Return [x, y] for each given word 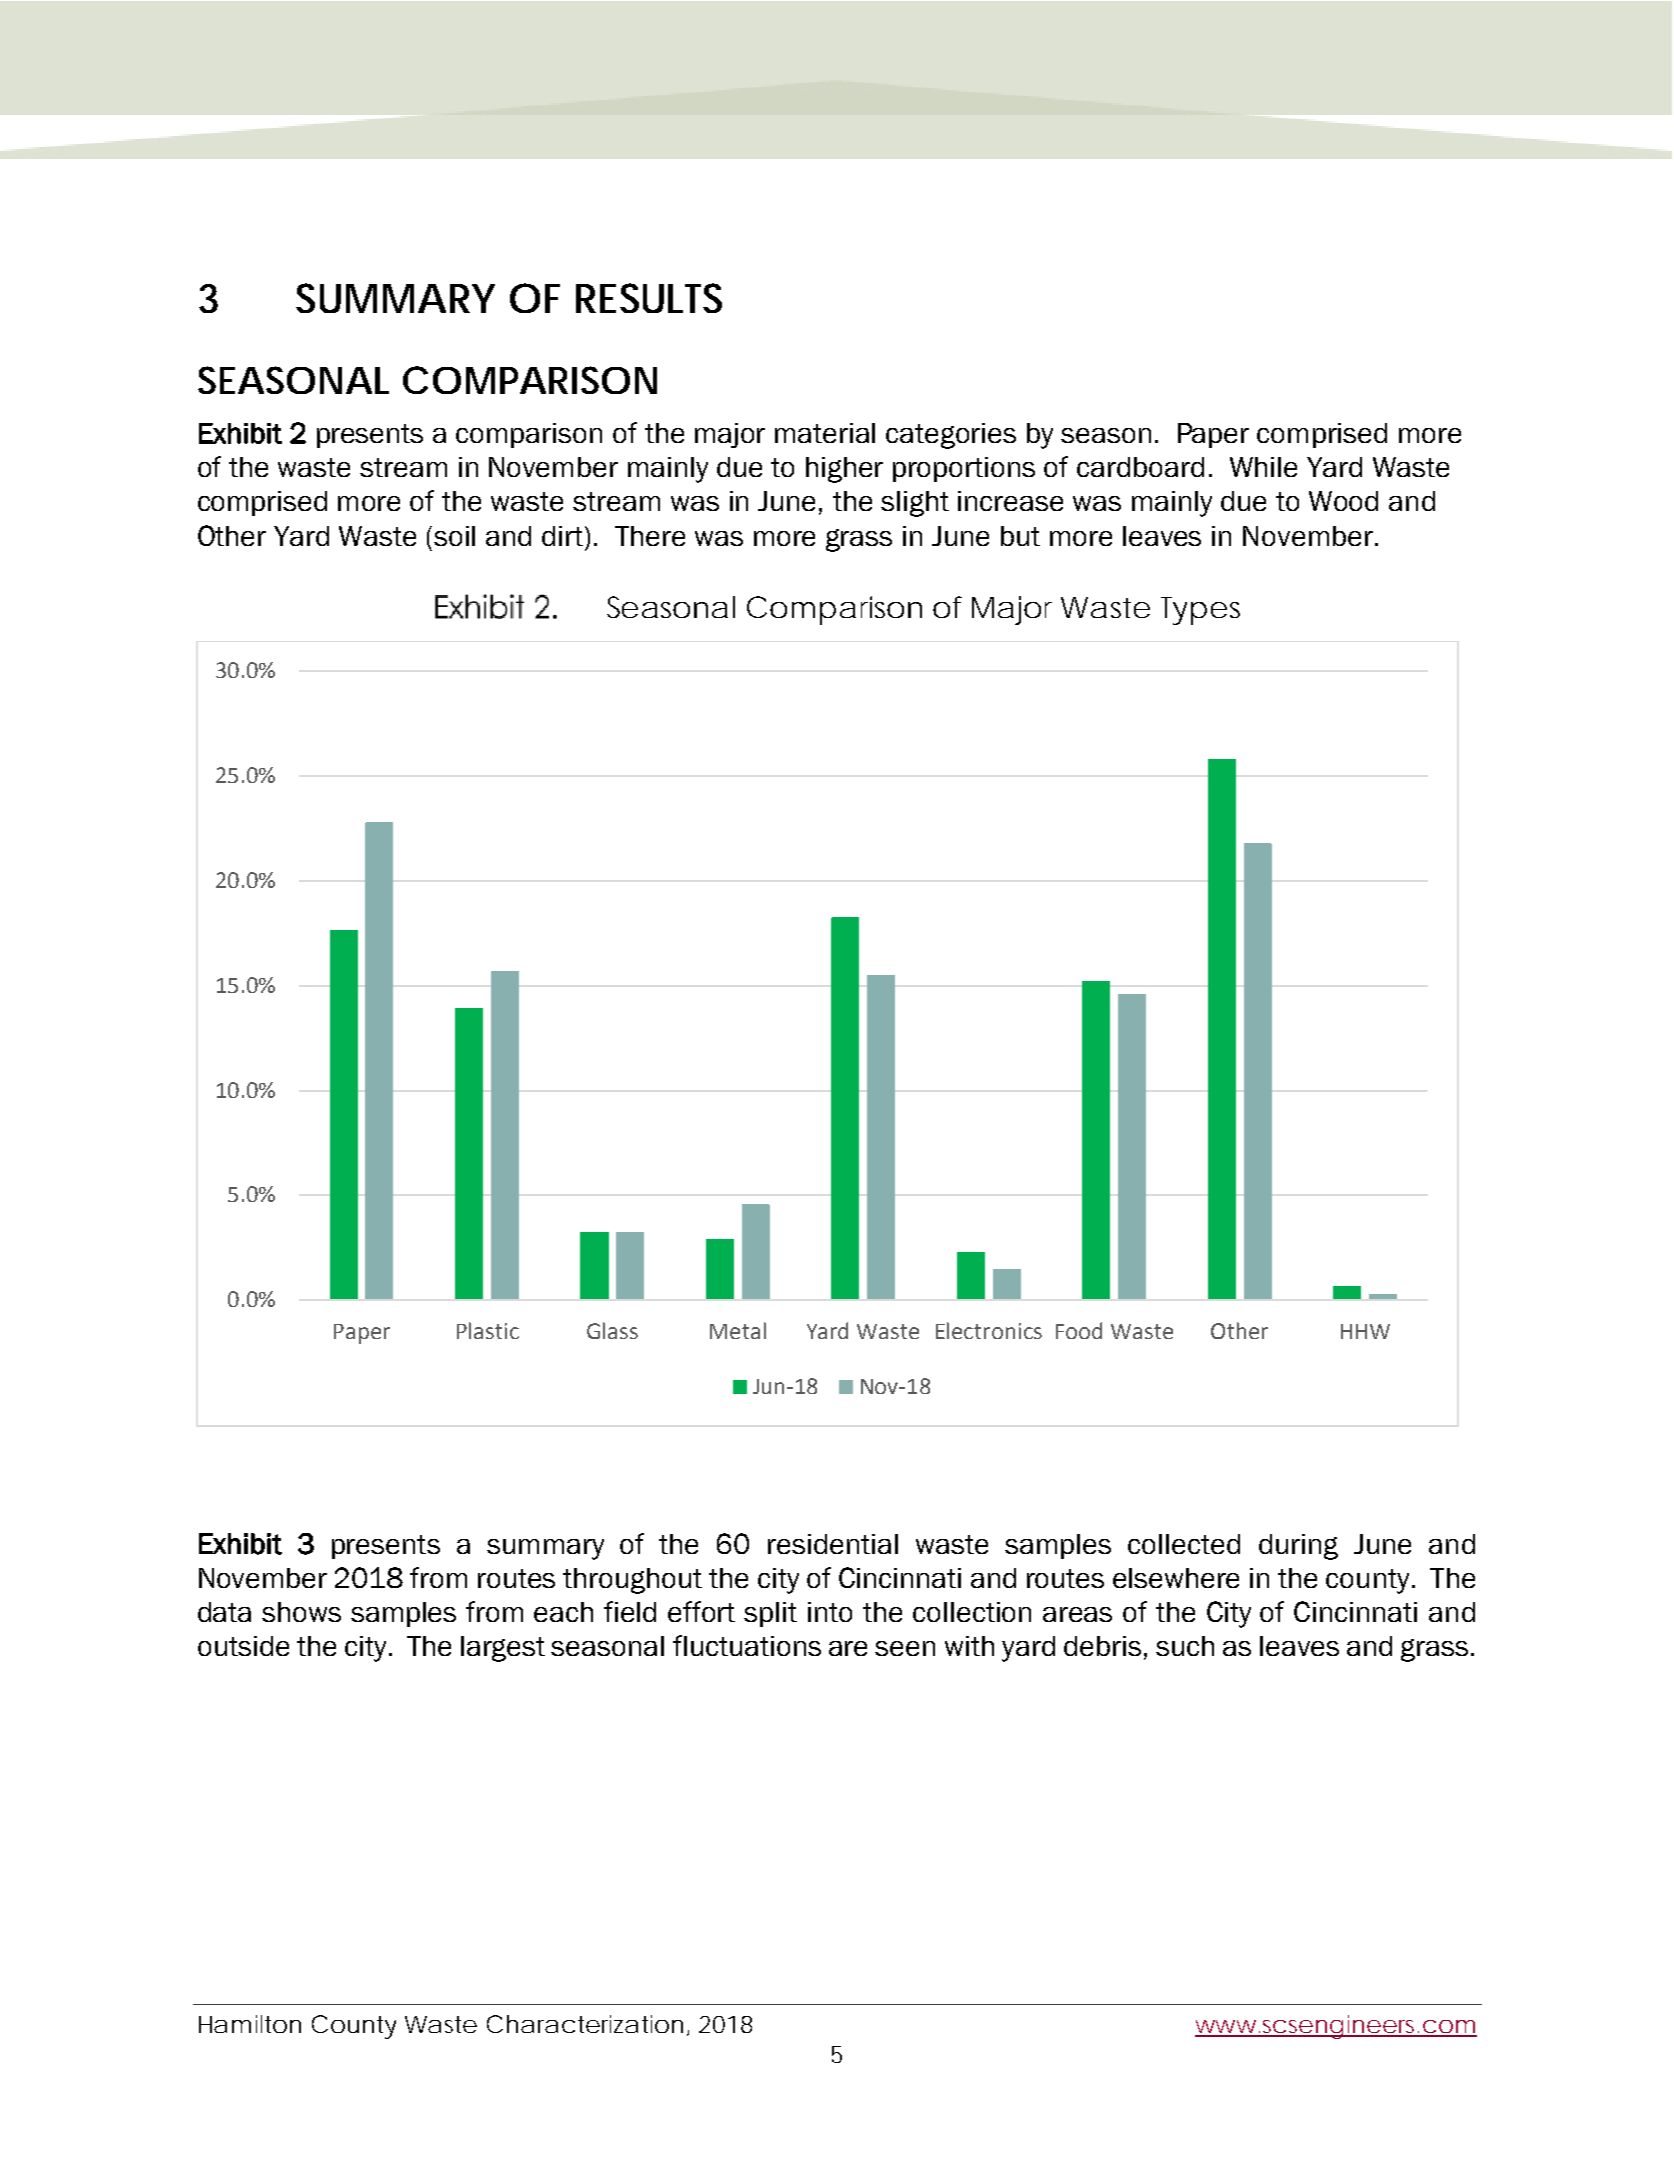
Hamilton [250, 2024]
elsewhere [1176, 1578]
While [1263, 467]
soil [454, 536]
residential [833, 1544]
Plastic [488, 1330]
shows [301, 1612]
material [825, 433]
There [650, 536]
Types [1200, 611]
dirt [564, 536]
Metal [738, 1330]
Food [1079, 1330]
